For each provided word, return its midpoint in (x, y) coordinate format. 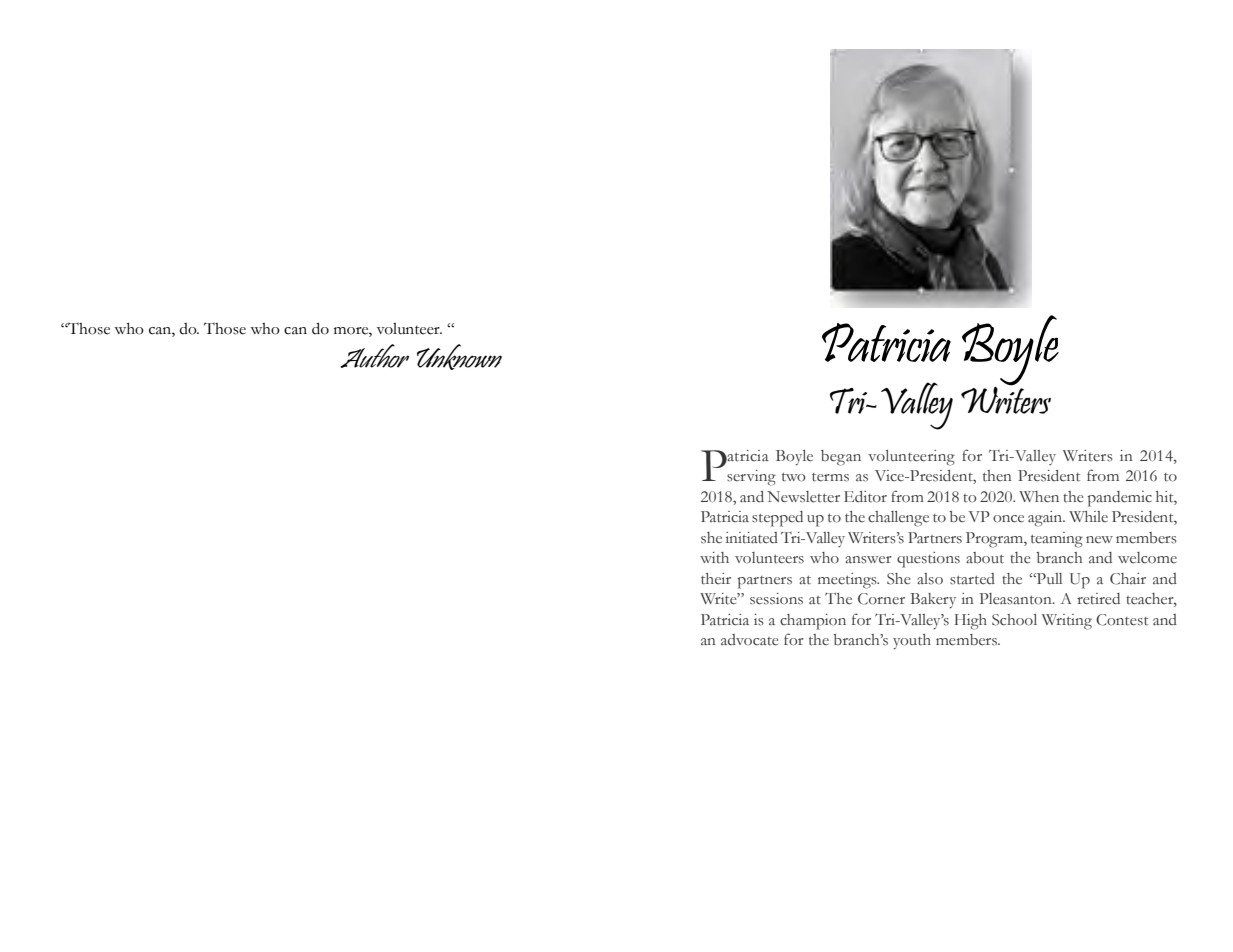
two (794, 477)
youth (912, 641)
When (1039, 497)
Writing (1067, 622)
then (997, 476)
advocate (750, 640)
